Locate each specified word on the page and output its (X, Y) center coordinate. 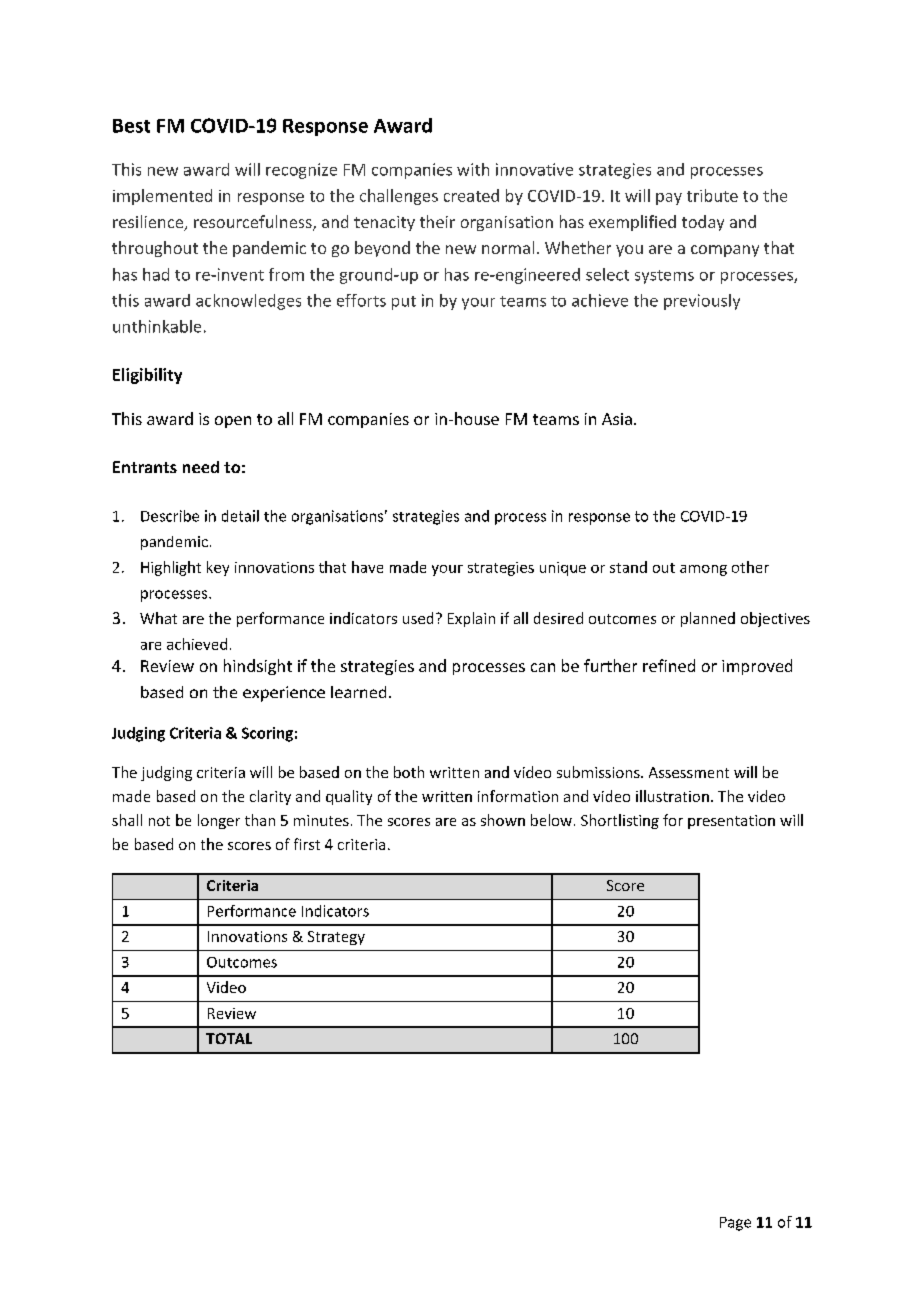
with (473, 169)
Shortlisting (620, 821)
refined (669, 665)
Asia (617, 419)
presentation (731, 822)
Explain (471, 619)
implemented (162, 197)
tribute (712, 195)
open (233, 422)
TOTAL (229, 1038)
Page (735, 1224)
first (307, 844)
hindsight (258, 667)
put (404, 303)
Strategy (336, 938)
